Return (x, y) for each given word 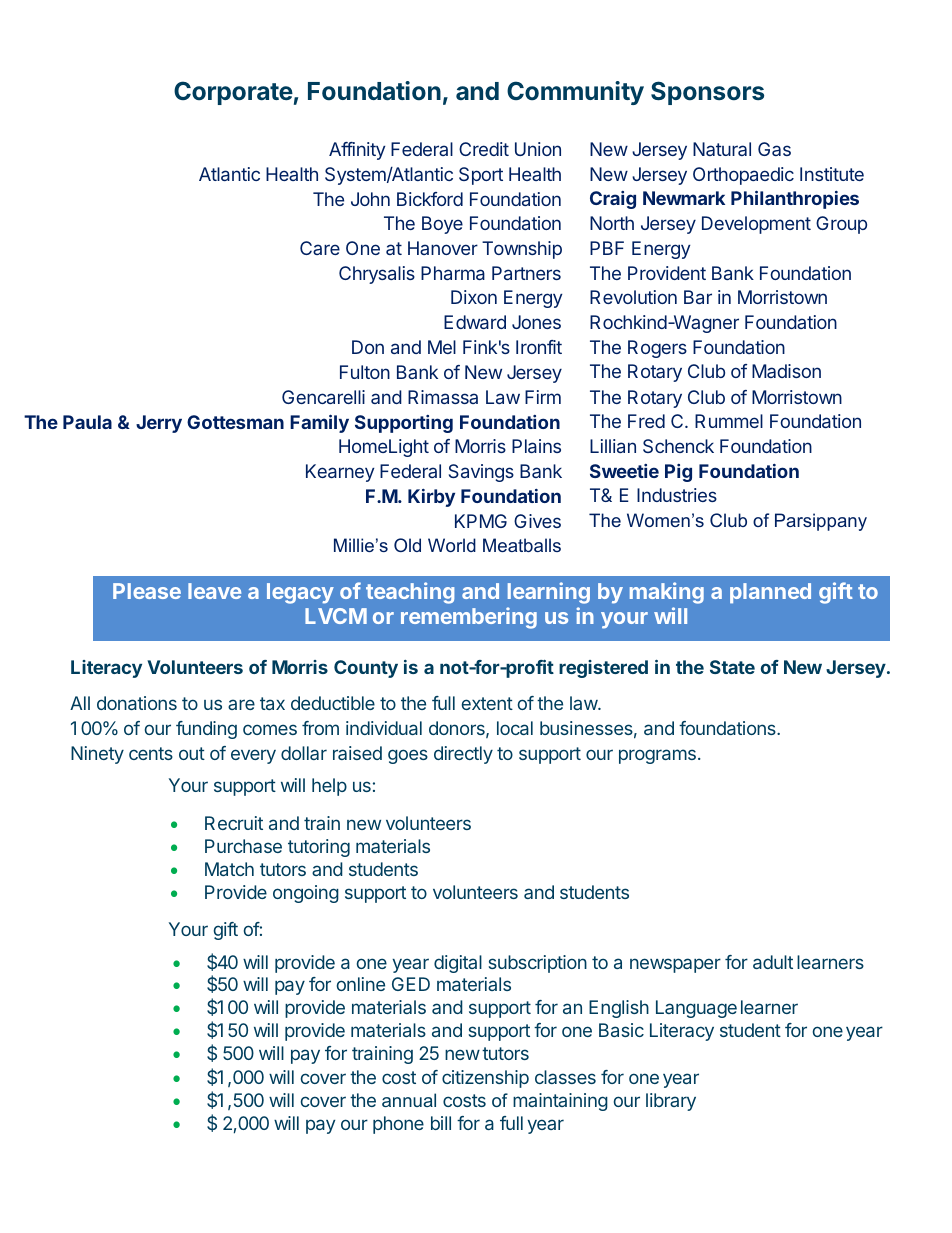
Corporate (233, 93)
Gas (774, 149)
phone (398, 1125)
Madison (786, 371)
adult (773, 962)
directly (463, 755)
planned (770, 593)
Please (147, 591)
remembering (469, 618)
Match (229, 869)
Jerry (159, 424)
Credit (484, 149)
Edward (475, 322)
